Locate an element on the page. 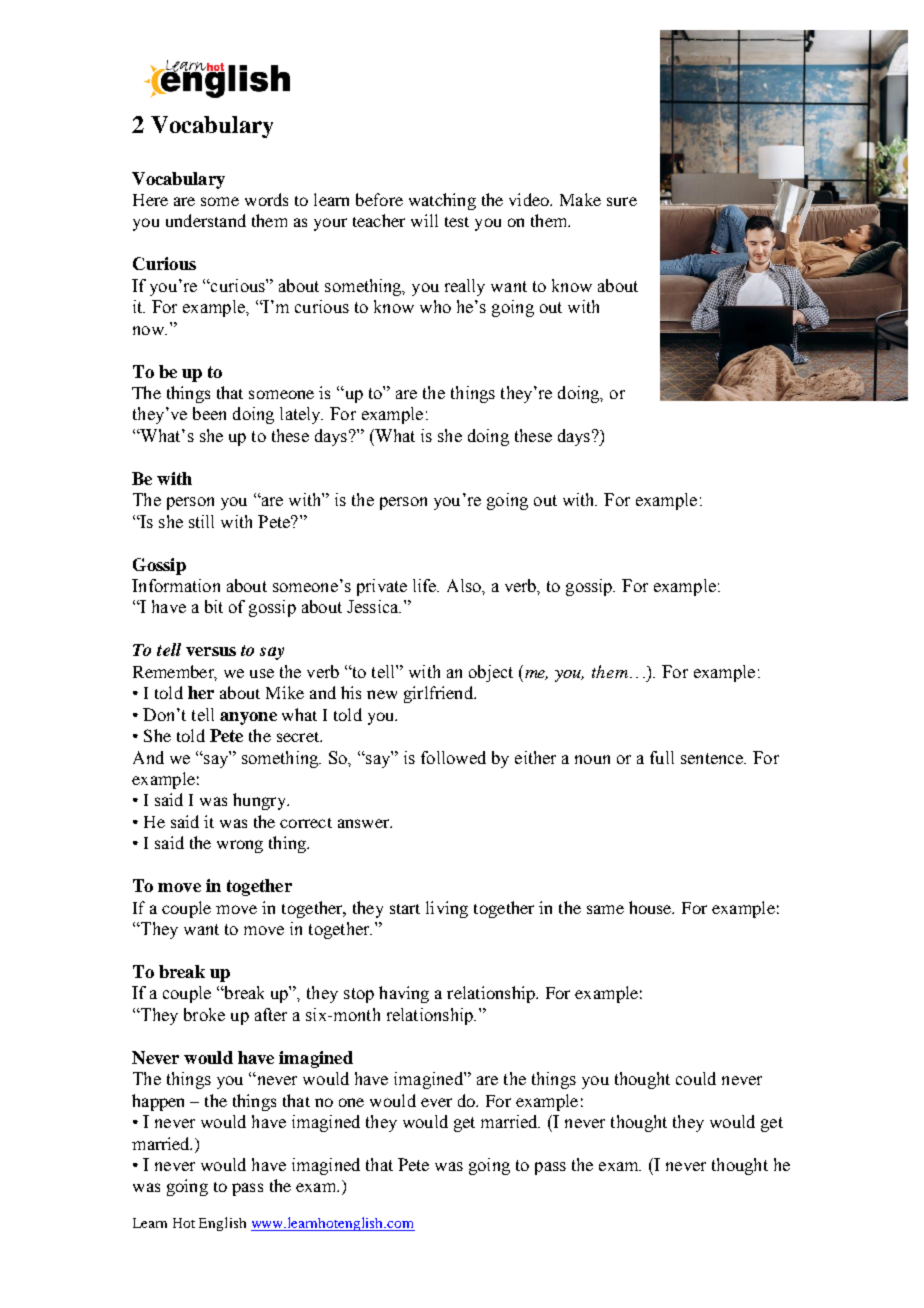 Image resolution: width=924 pixels, height=1308 pixels. living is located at coordinates (447, 909).
